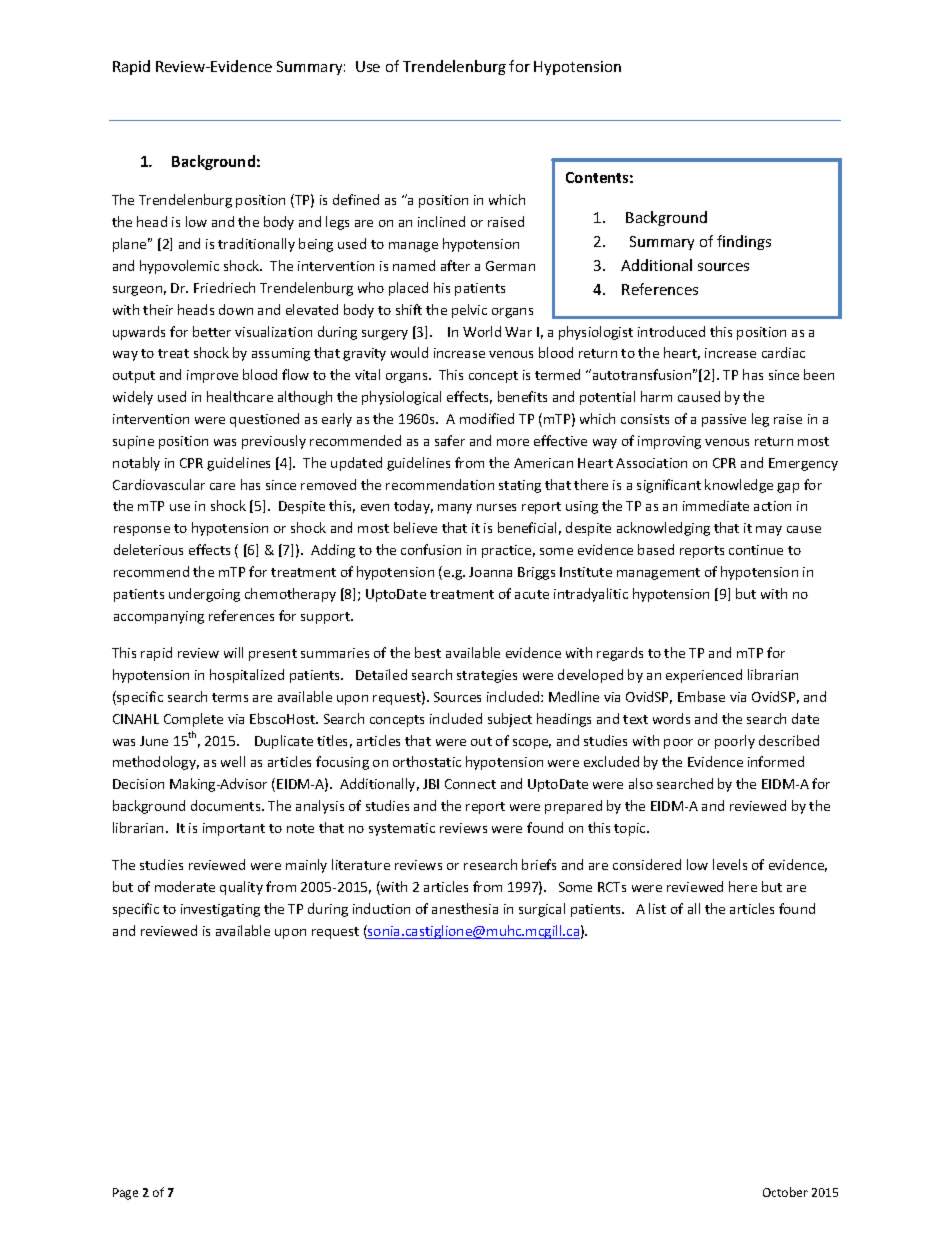  What do you see at coordinates (256, 245) in the screenshot?
I see `traditionally` at bounding box center [256, 245].
